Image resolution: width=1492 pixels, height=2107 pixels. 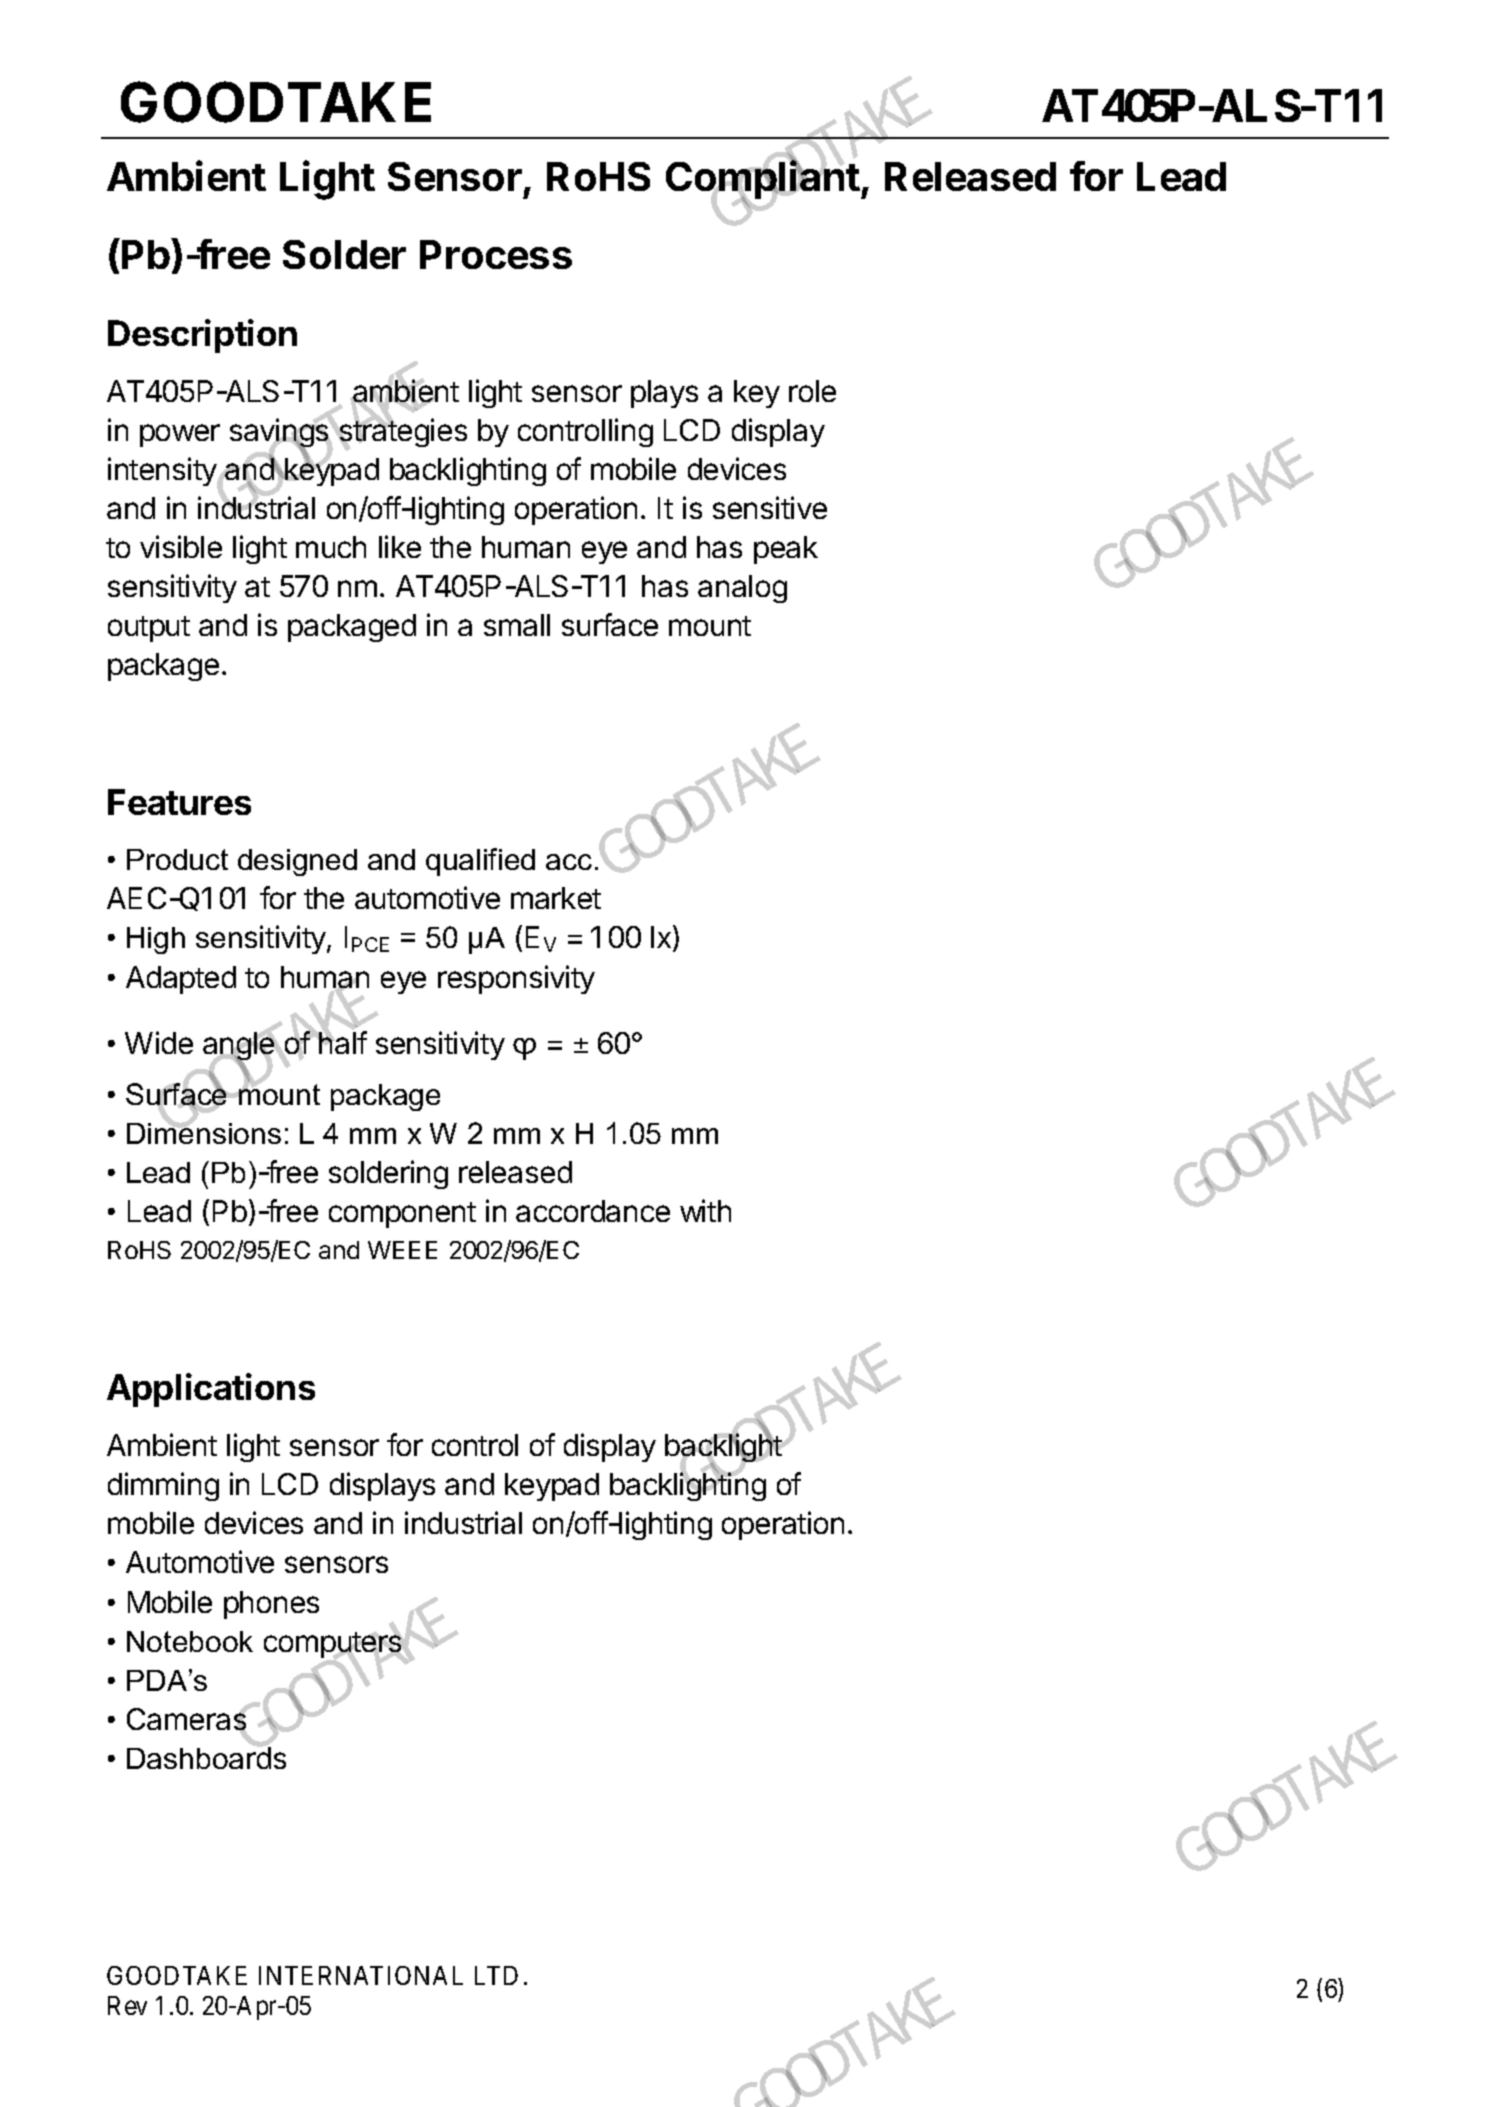 What do you see at coordinates (402, 1250) in the screenshot?
I see `WEEE` at bounding box center [402, 1250].
